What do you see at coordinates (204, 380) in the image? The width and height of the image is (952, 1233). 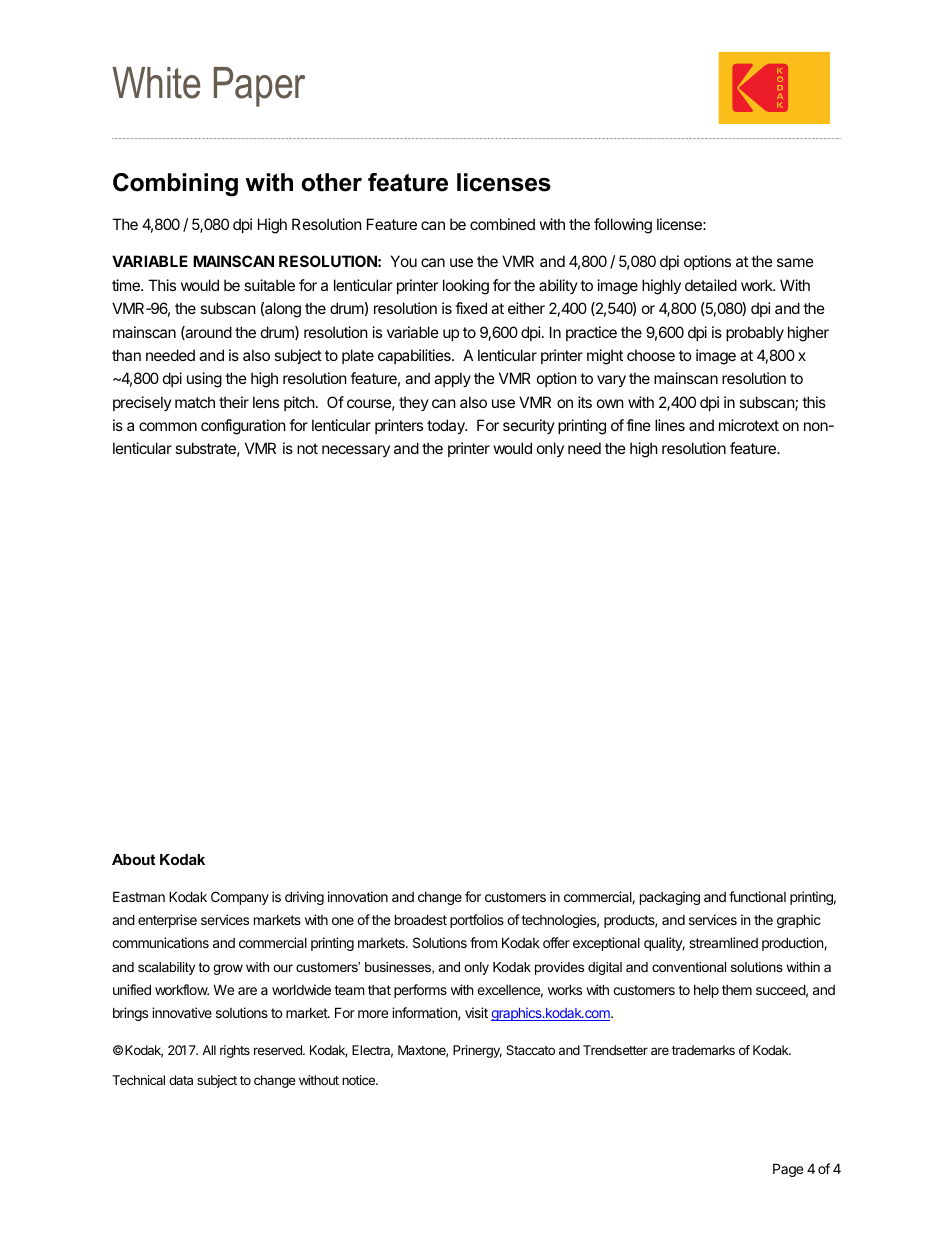 I see `using` at bounding box center [204, 380].
